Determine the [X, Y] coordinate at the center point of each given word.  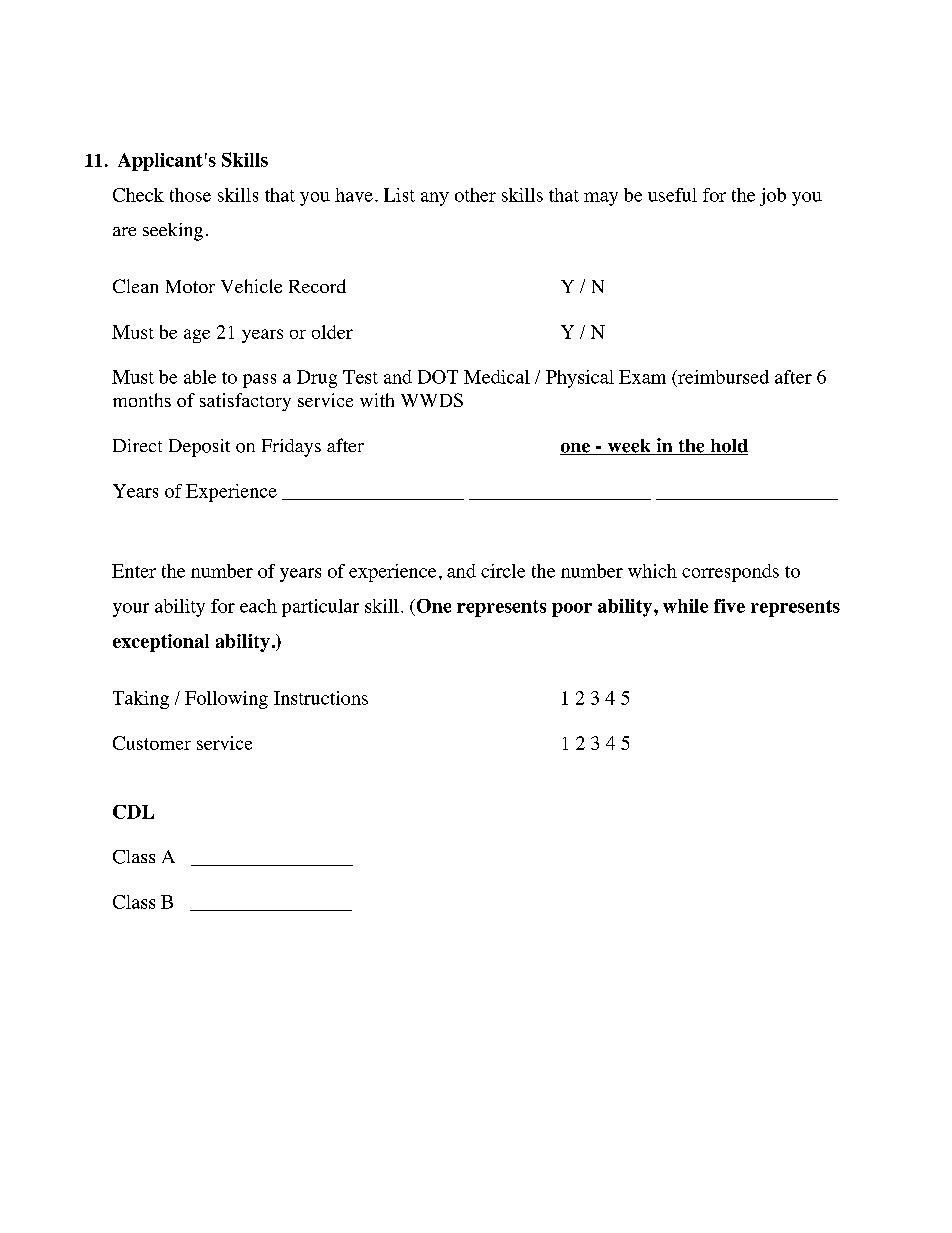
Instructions [321, 698]
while [685, 606]
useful [672, 195]
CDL [133, 812]
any [435, 199]
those [190, 195]
